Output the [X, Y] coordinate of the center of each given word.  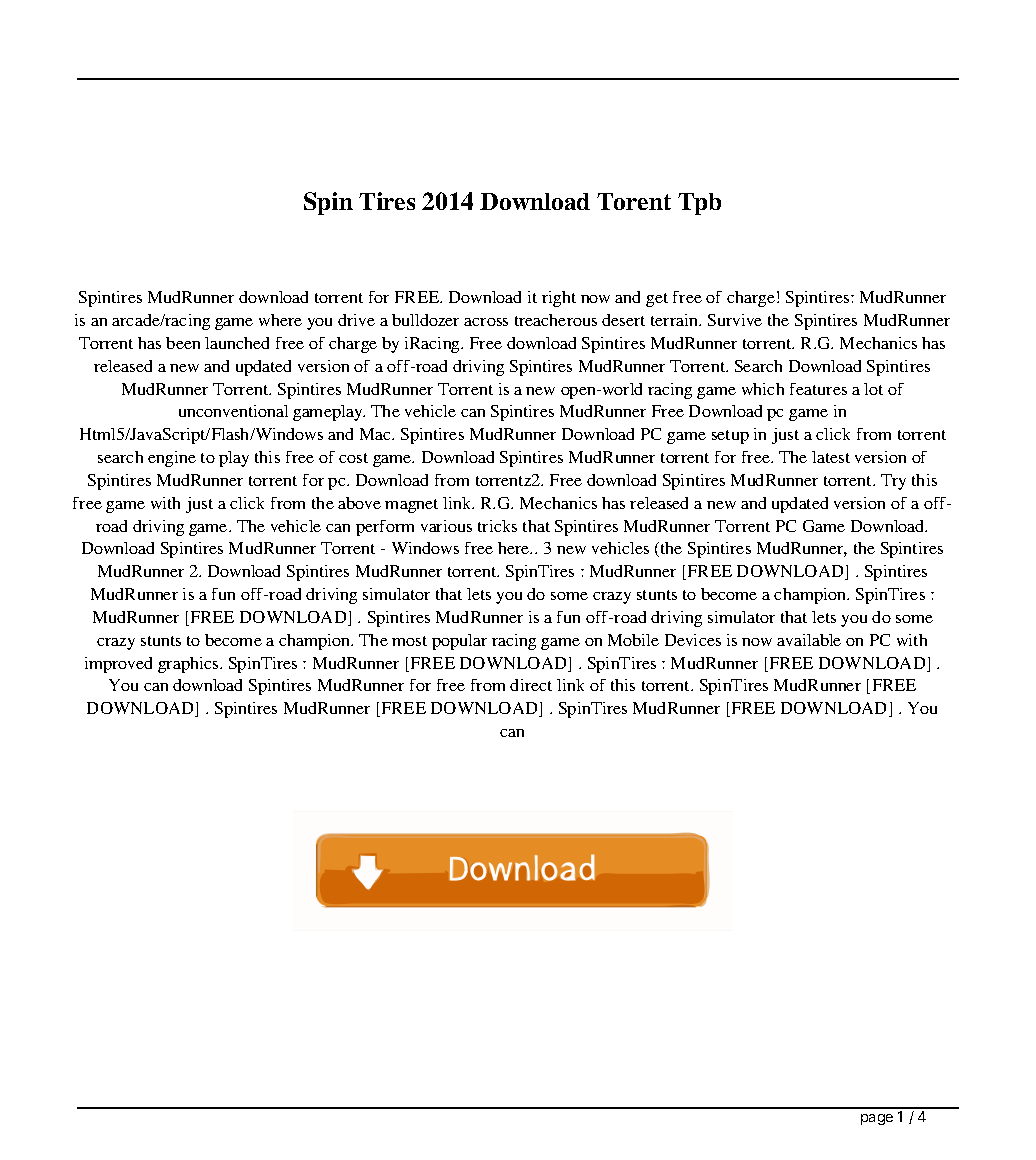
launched [237, 343]
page [877, 1119]
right [559, 299]
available [809, 640]
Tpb [699, 204]
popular [459, 642]
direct [531, 685]
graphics [189, 665]
